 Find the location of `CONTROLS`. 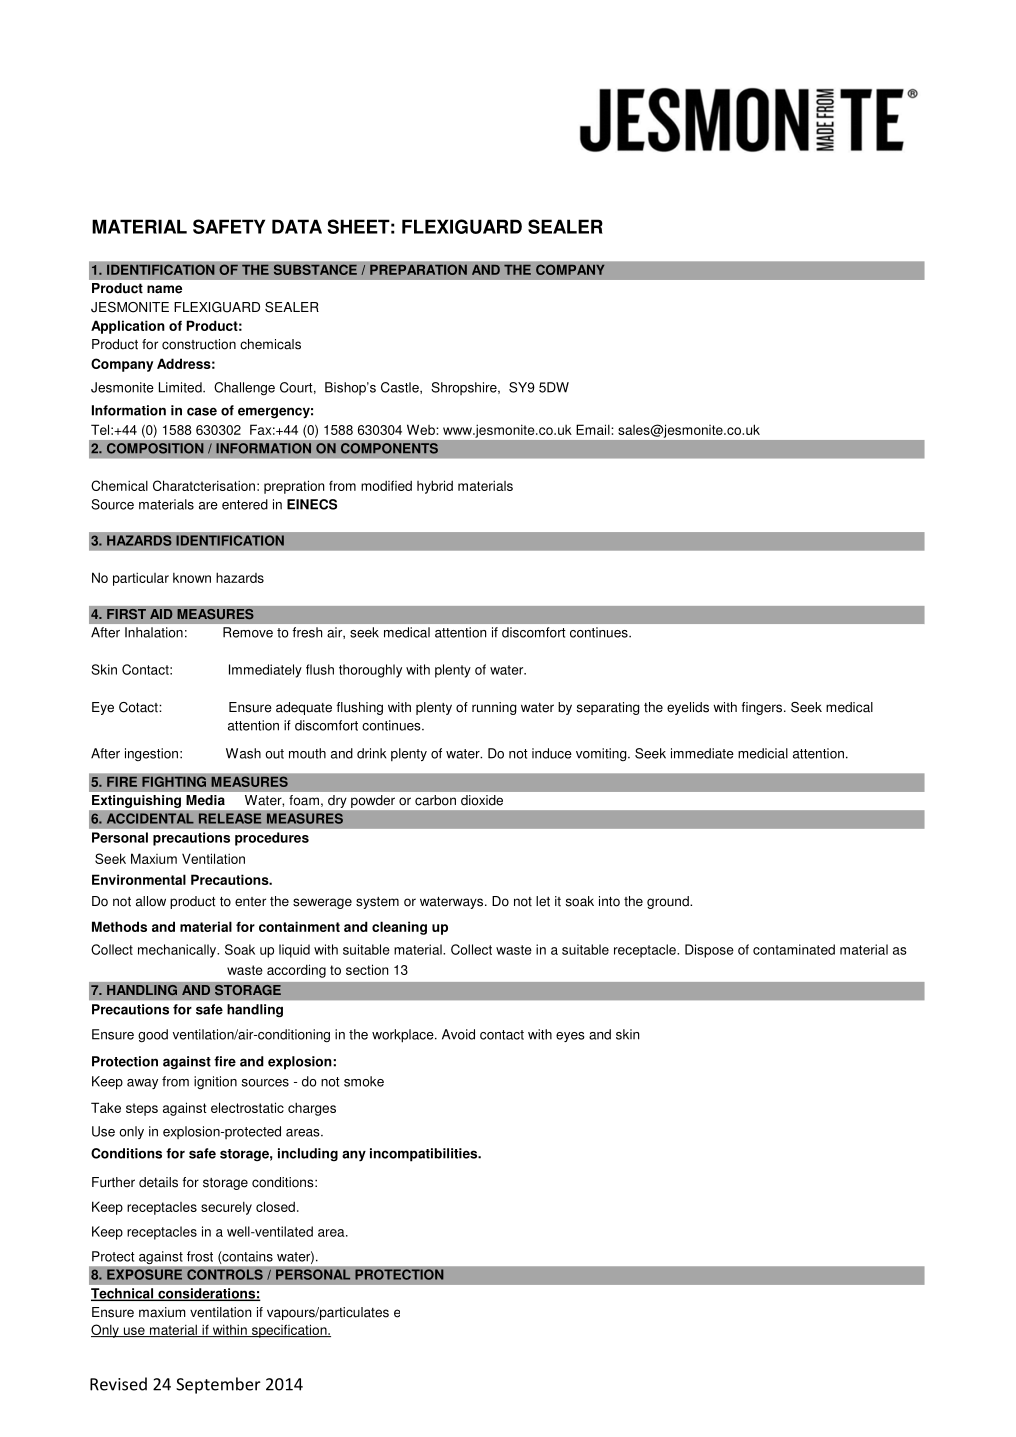

CONTROLS is located at coordinates (225, 1274).
